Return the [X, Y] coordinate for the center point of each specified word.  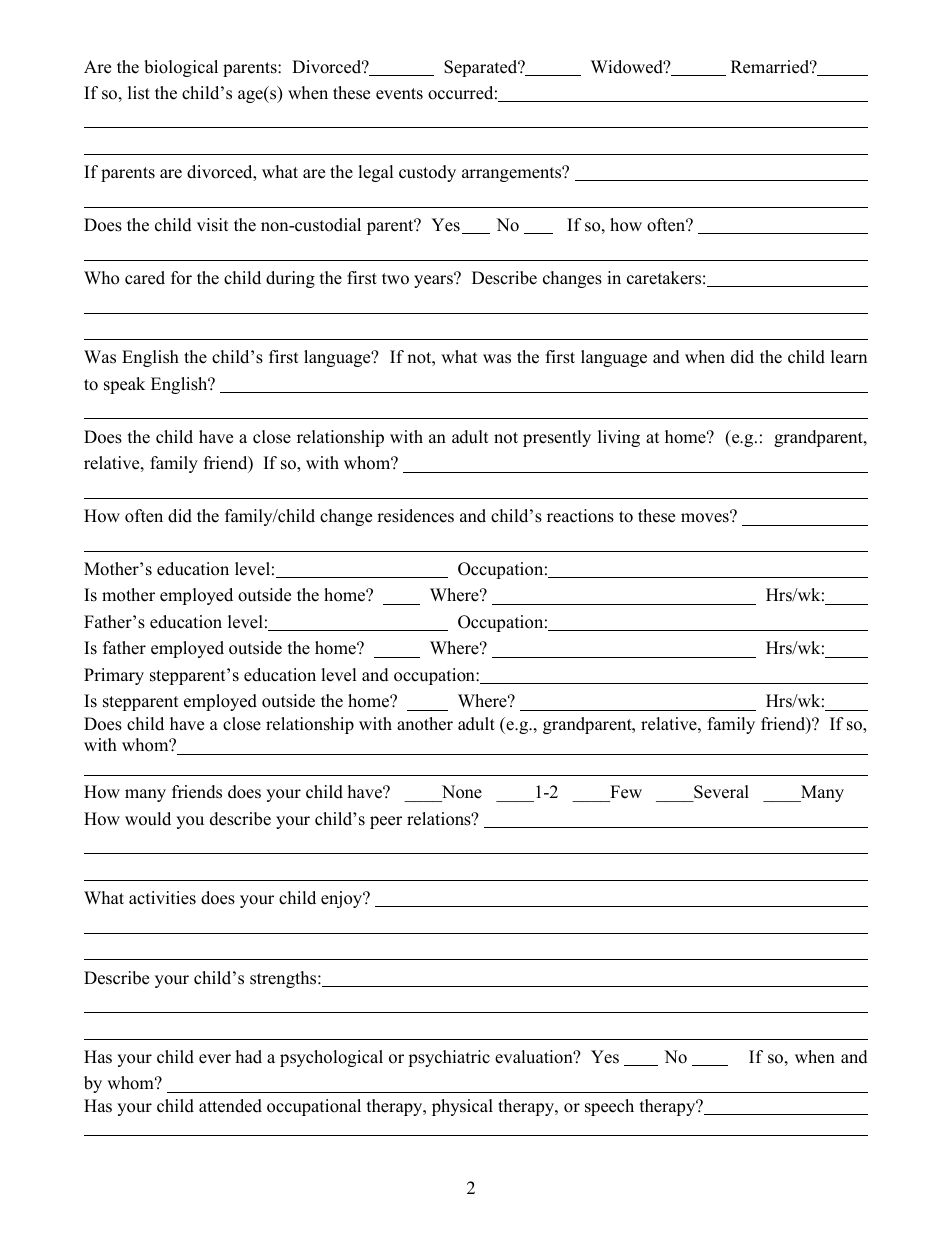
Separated [482, 68]
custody [427, 173]
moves [706, 517]
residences [415, 516]
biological [181, 68]
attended [230, 1106]
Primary [114, 676]
